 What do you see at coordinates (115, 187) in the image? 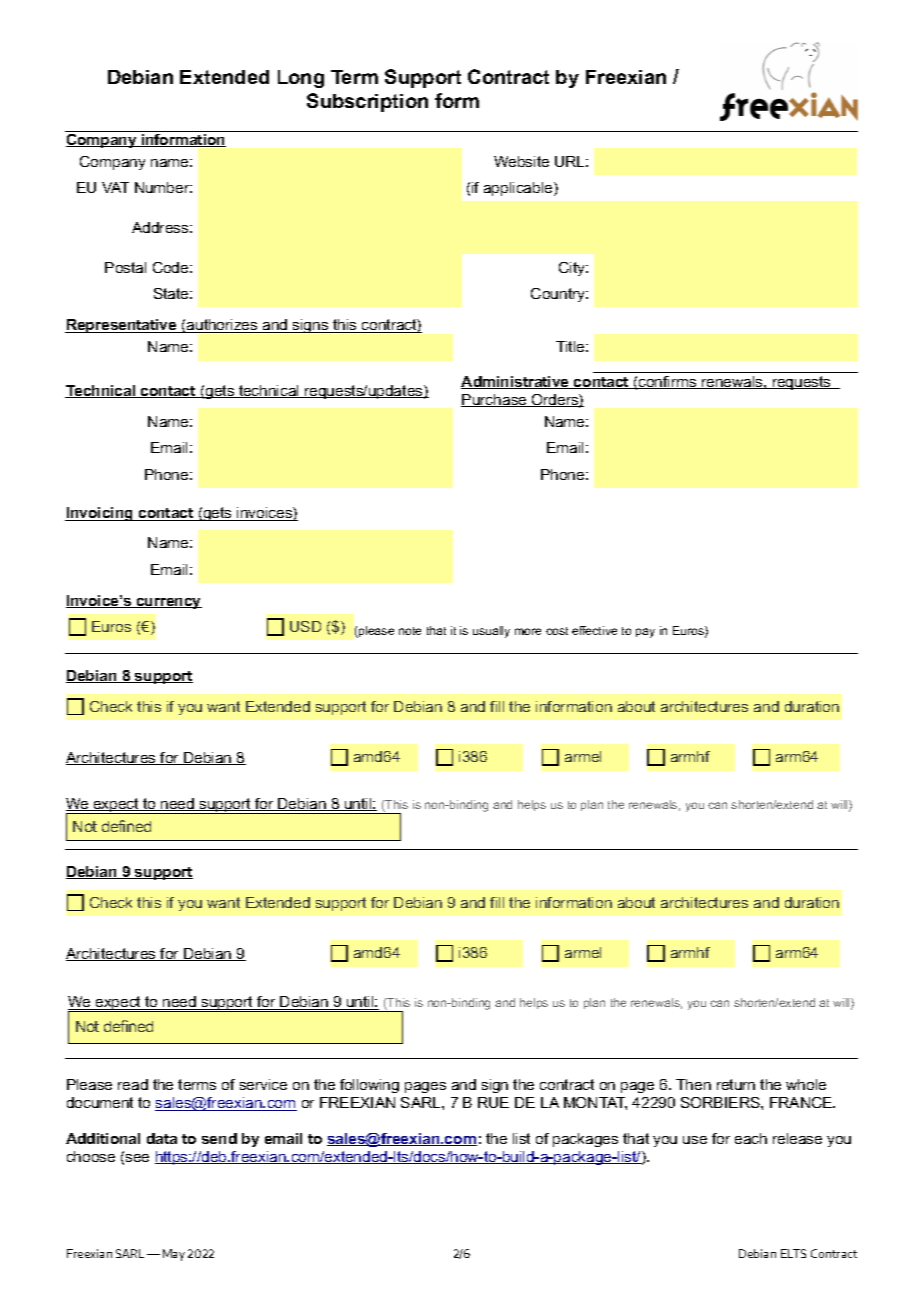
I see `VAT` at bounding box center [115, 187].
